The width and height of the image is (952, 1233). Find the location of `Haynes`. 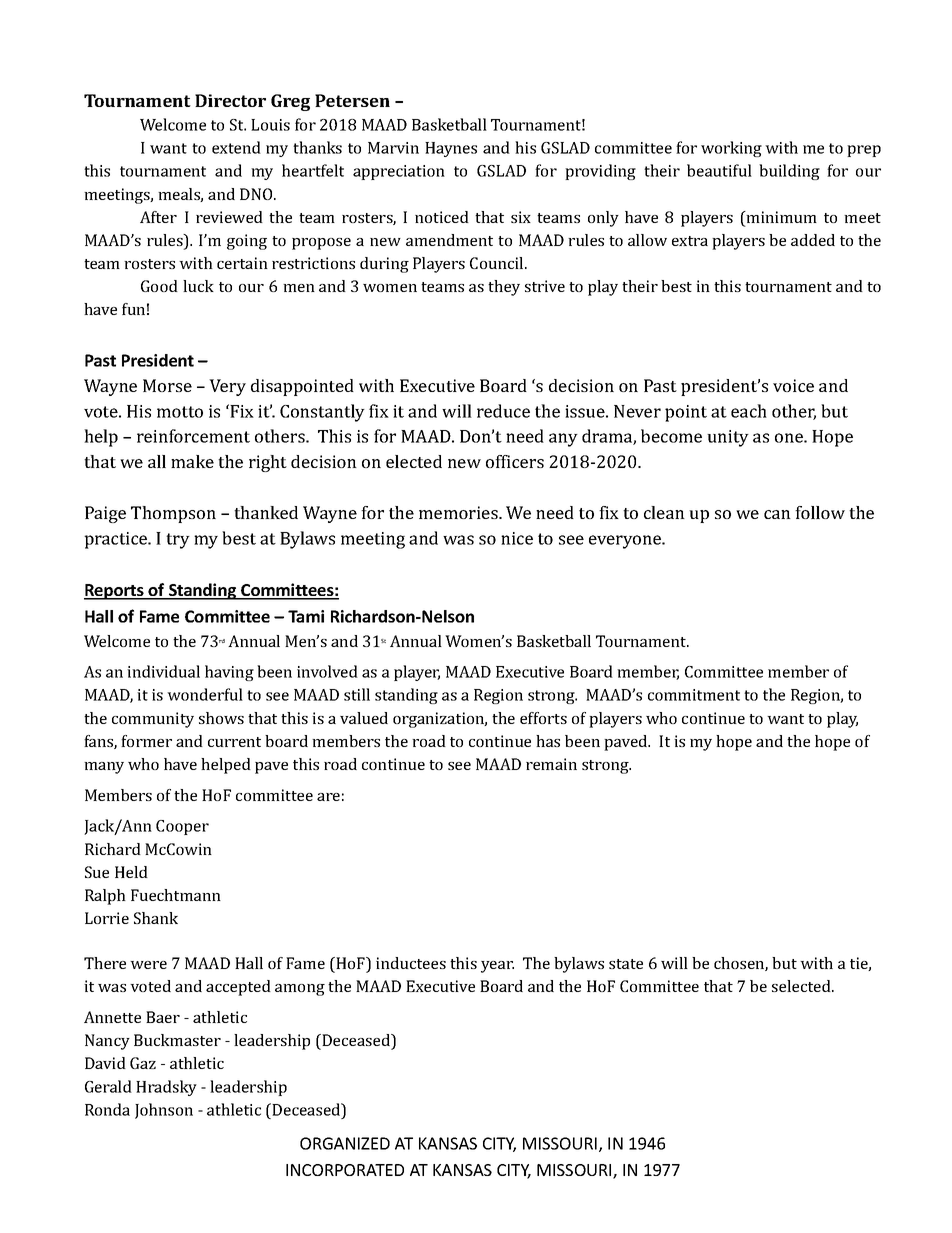

Haynes is located at coordinates (451, 149).
